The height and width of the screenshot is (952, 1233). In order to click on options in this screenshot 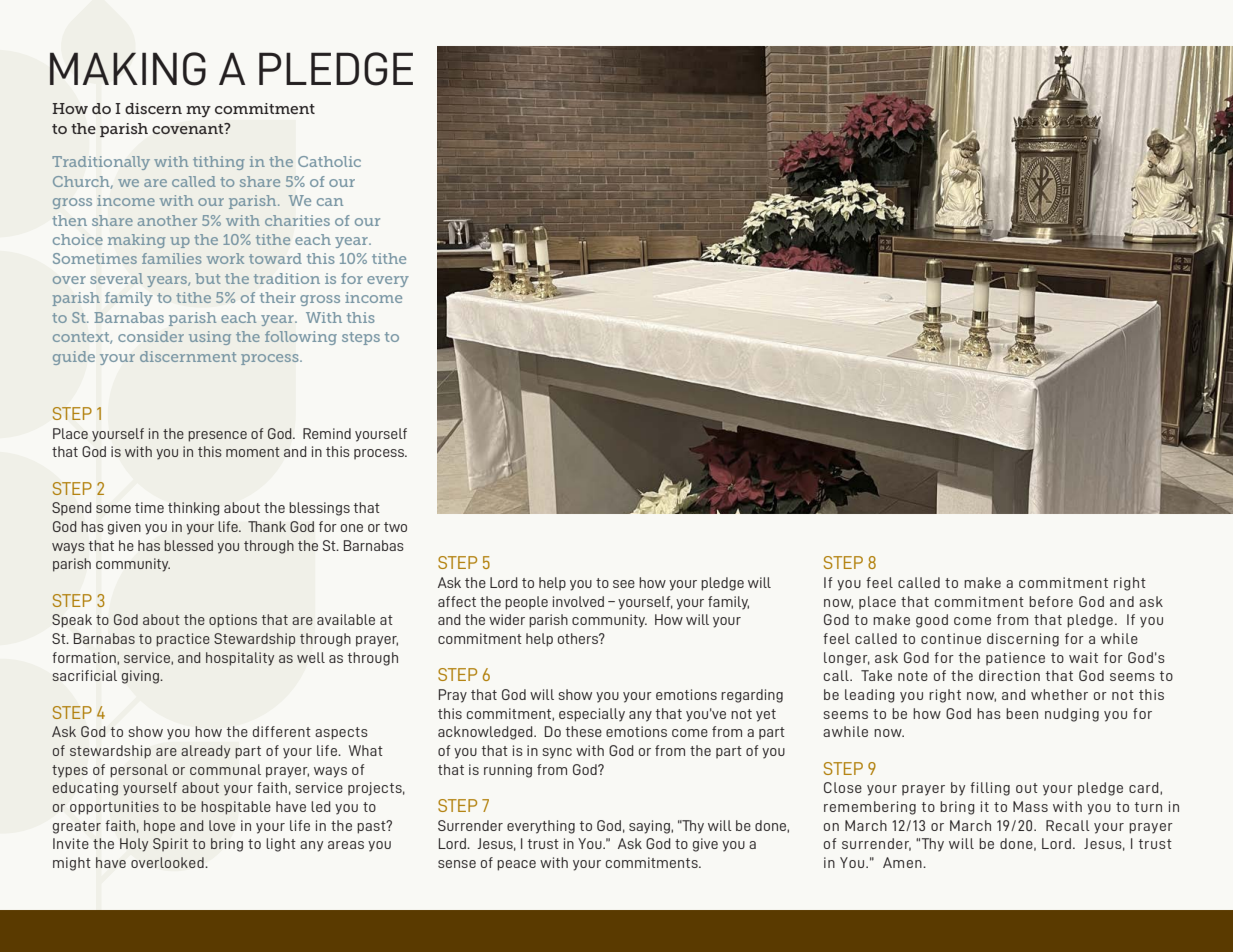, I will do `click(233, 621)`.
